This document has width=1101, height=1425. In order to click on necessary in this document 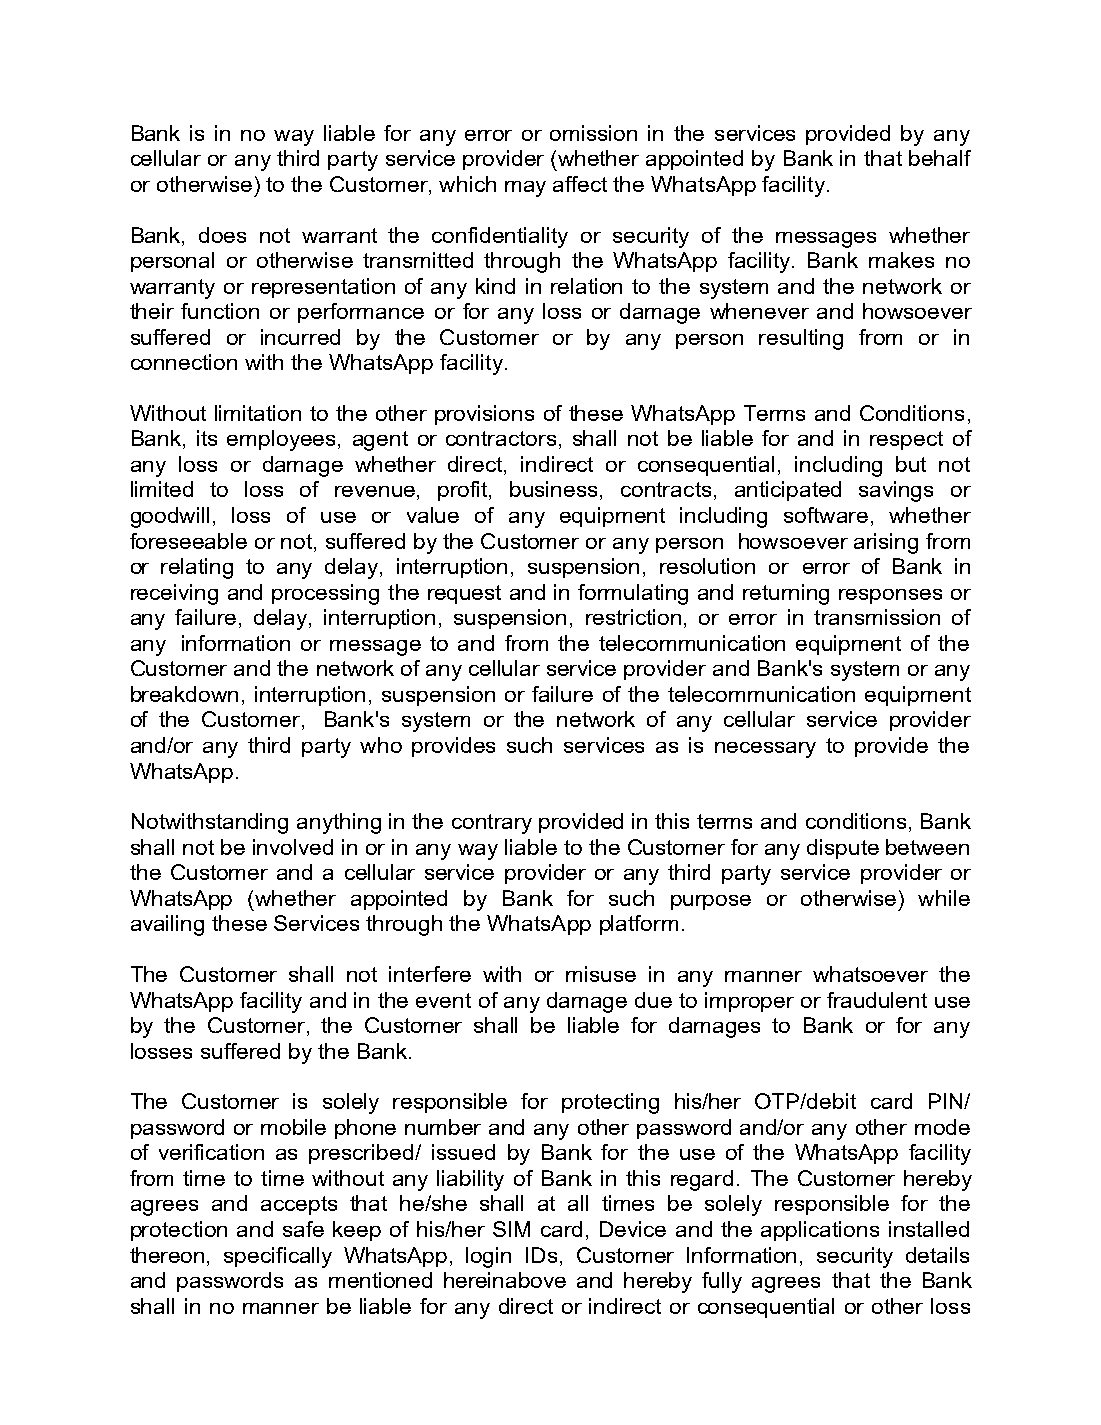, I will do `click(765, 750)`.
